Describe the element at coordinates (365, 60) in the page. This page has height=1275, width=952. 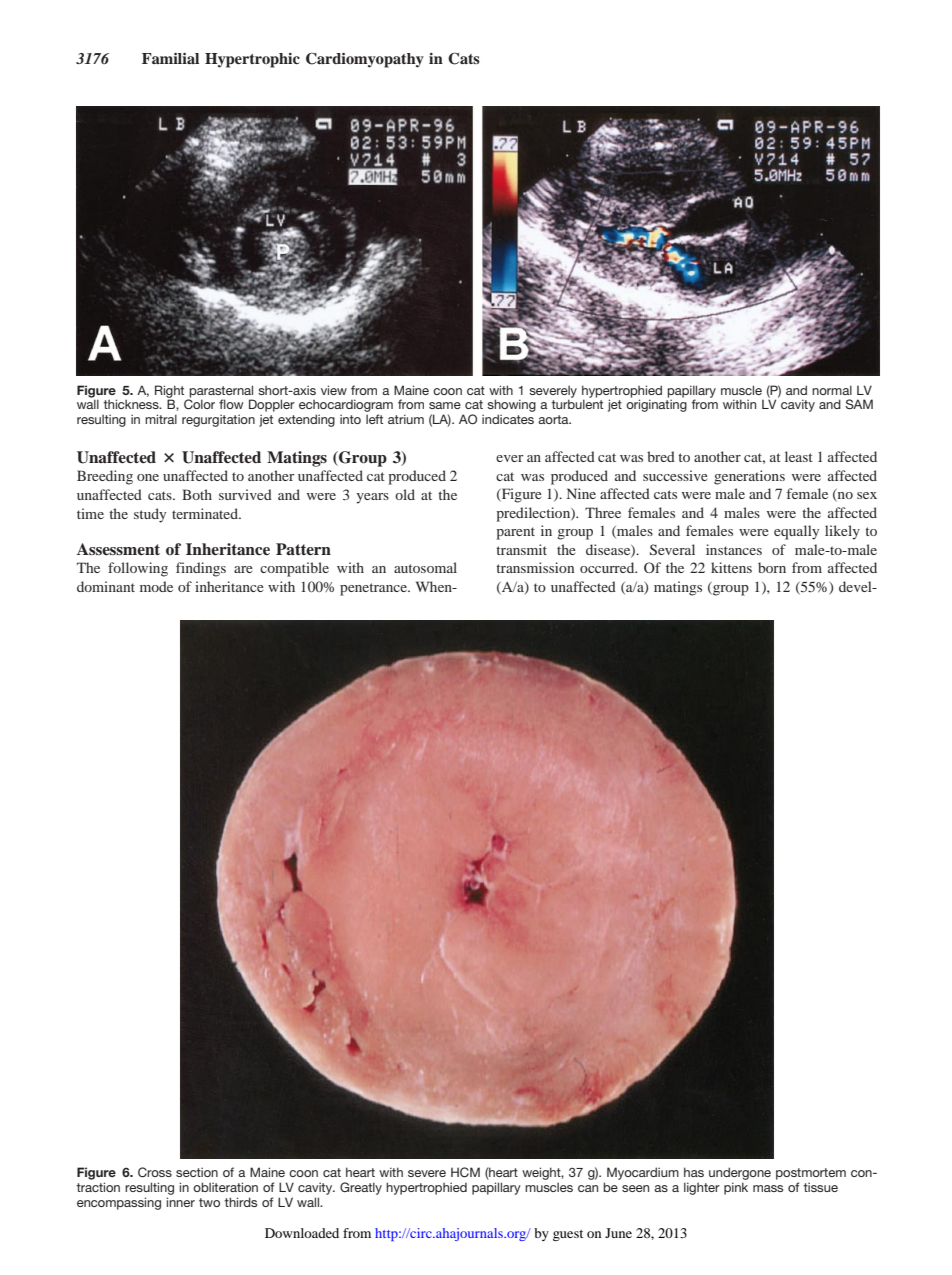
I see `Cardiomyopathy` at that location.
